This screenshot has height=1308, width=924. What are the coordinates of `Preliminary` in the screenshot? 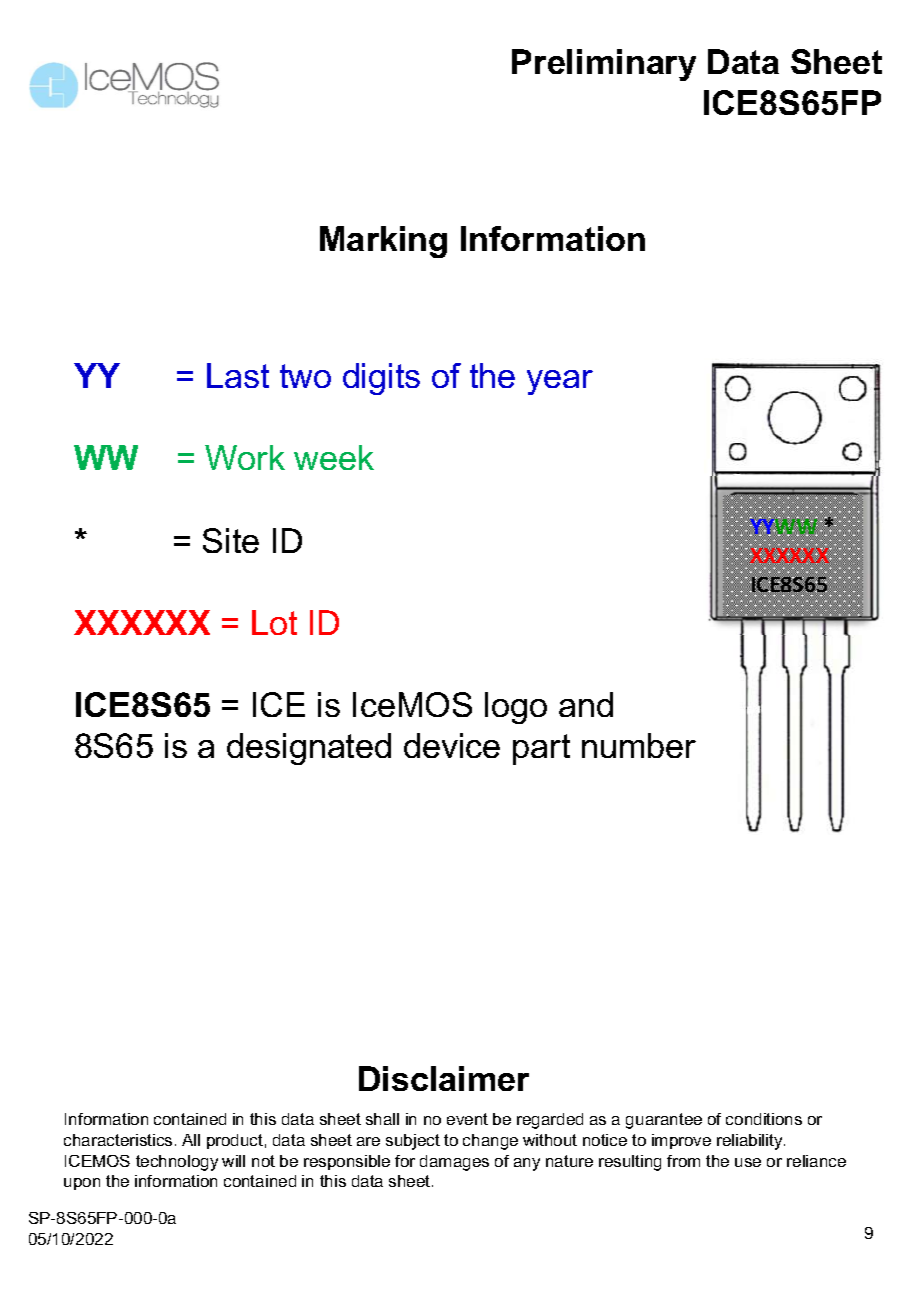 It's located at (604, 65).
